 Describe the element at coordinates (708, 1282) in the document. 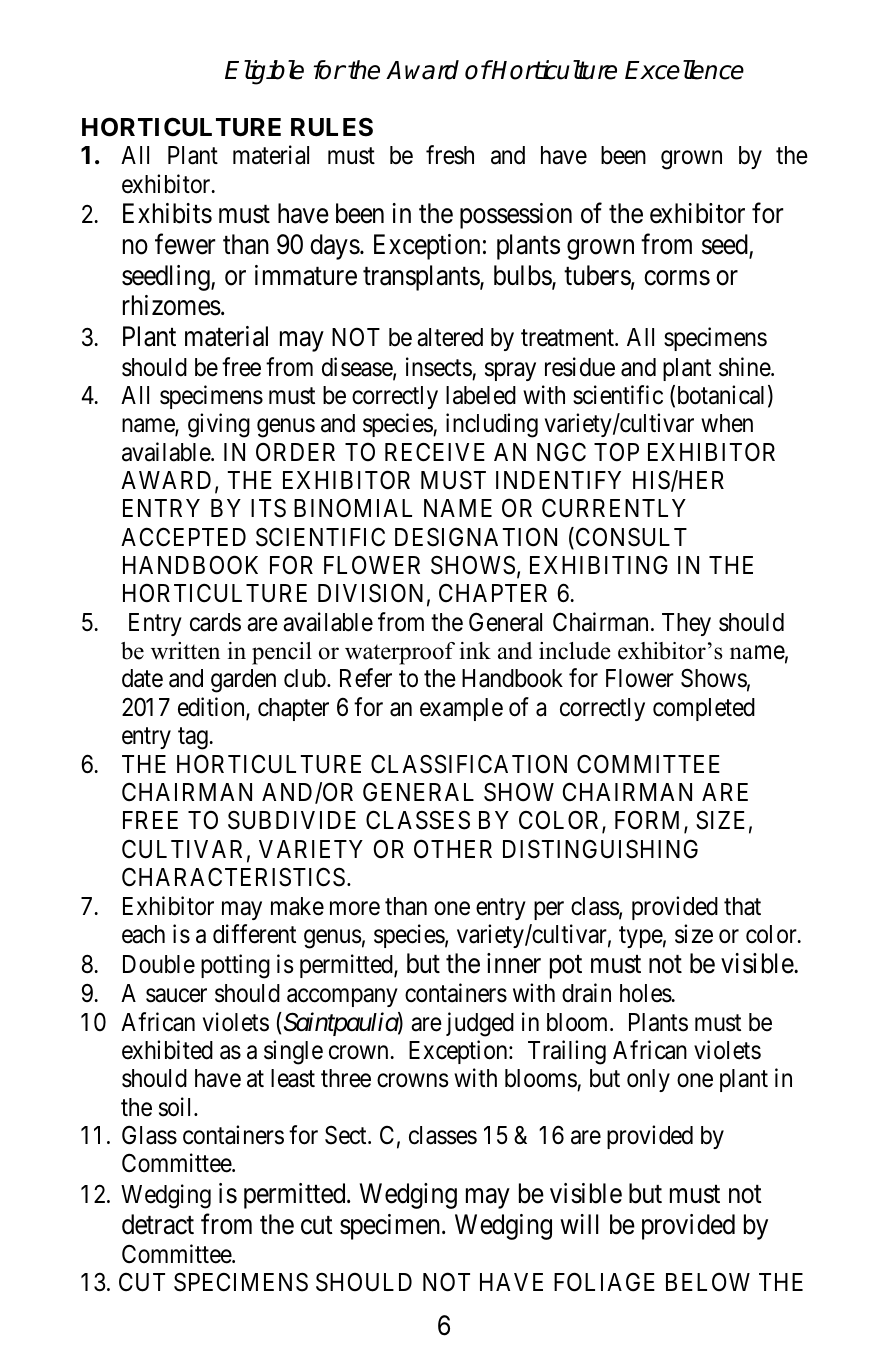

I see `BELOW` at that location.
